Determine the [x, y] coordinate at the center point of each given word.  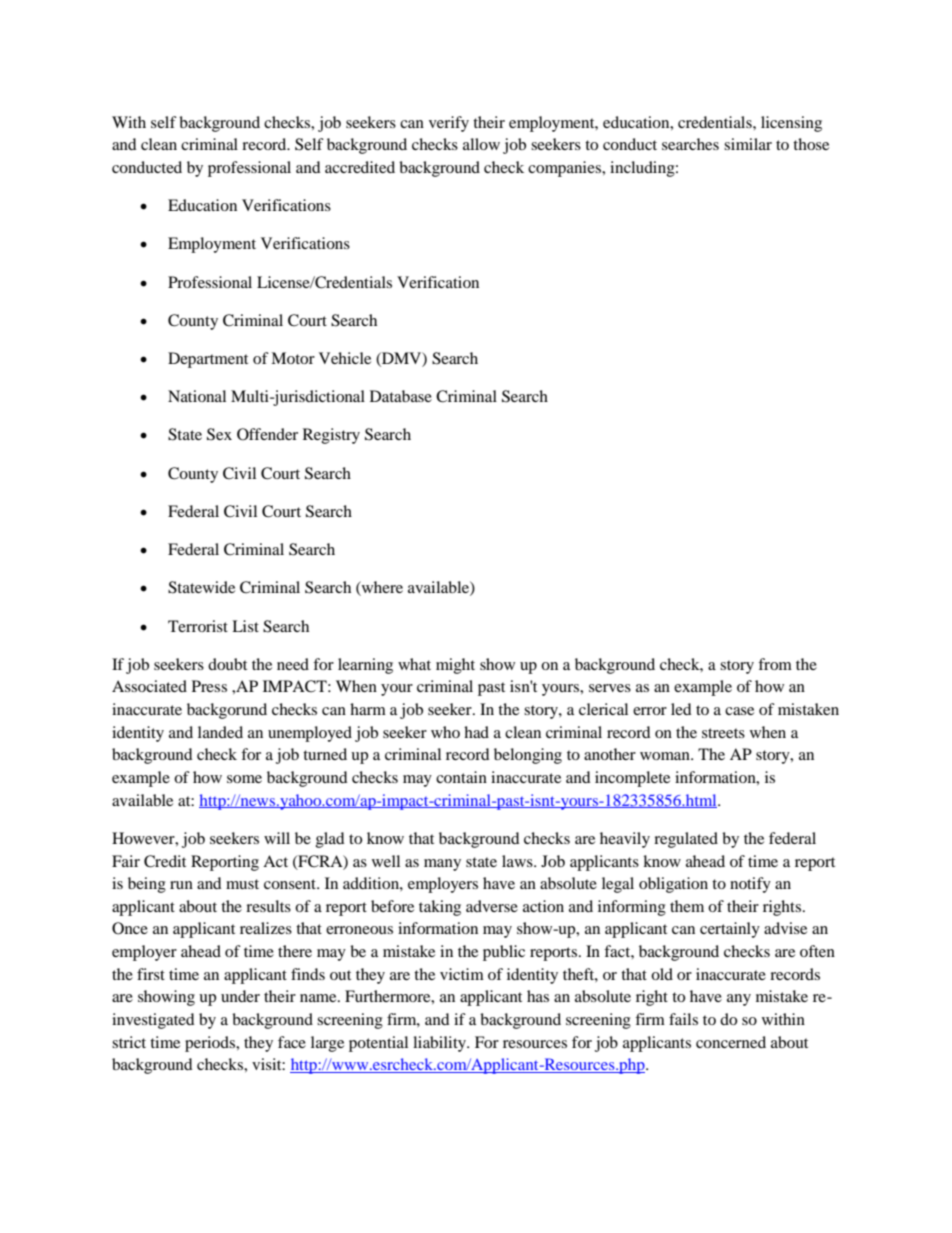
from [775, 664]
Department [208, 360]
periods [211, 1044]
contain [461, 777]
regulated [686, 840]
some [244, 779]
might [455, 666]
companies [566, 169]
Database [401, 396]
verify [449, 124]
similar [748, 144]
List [245, 626]
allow [481, 144]
